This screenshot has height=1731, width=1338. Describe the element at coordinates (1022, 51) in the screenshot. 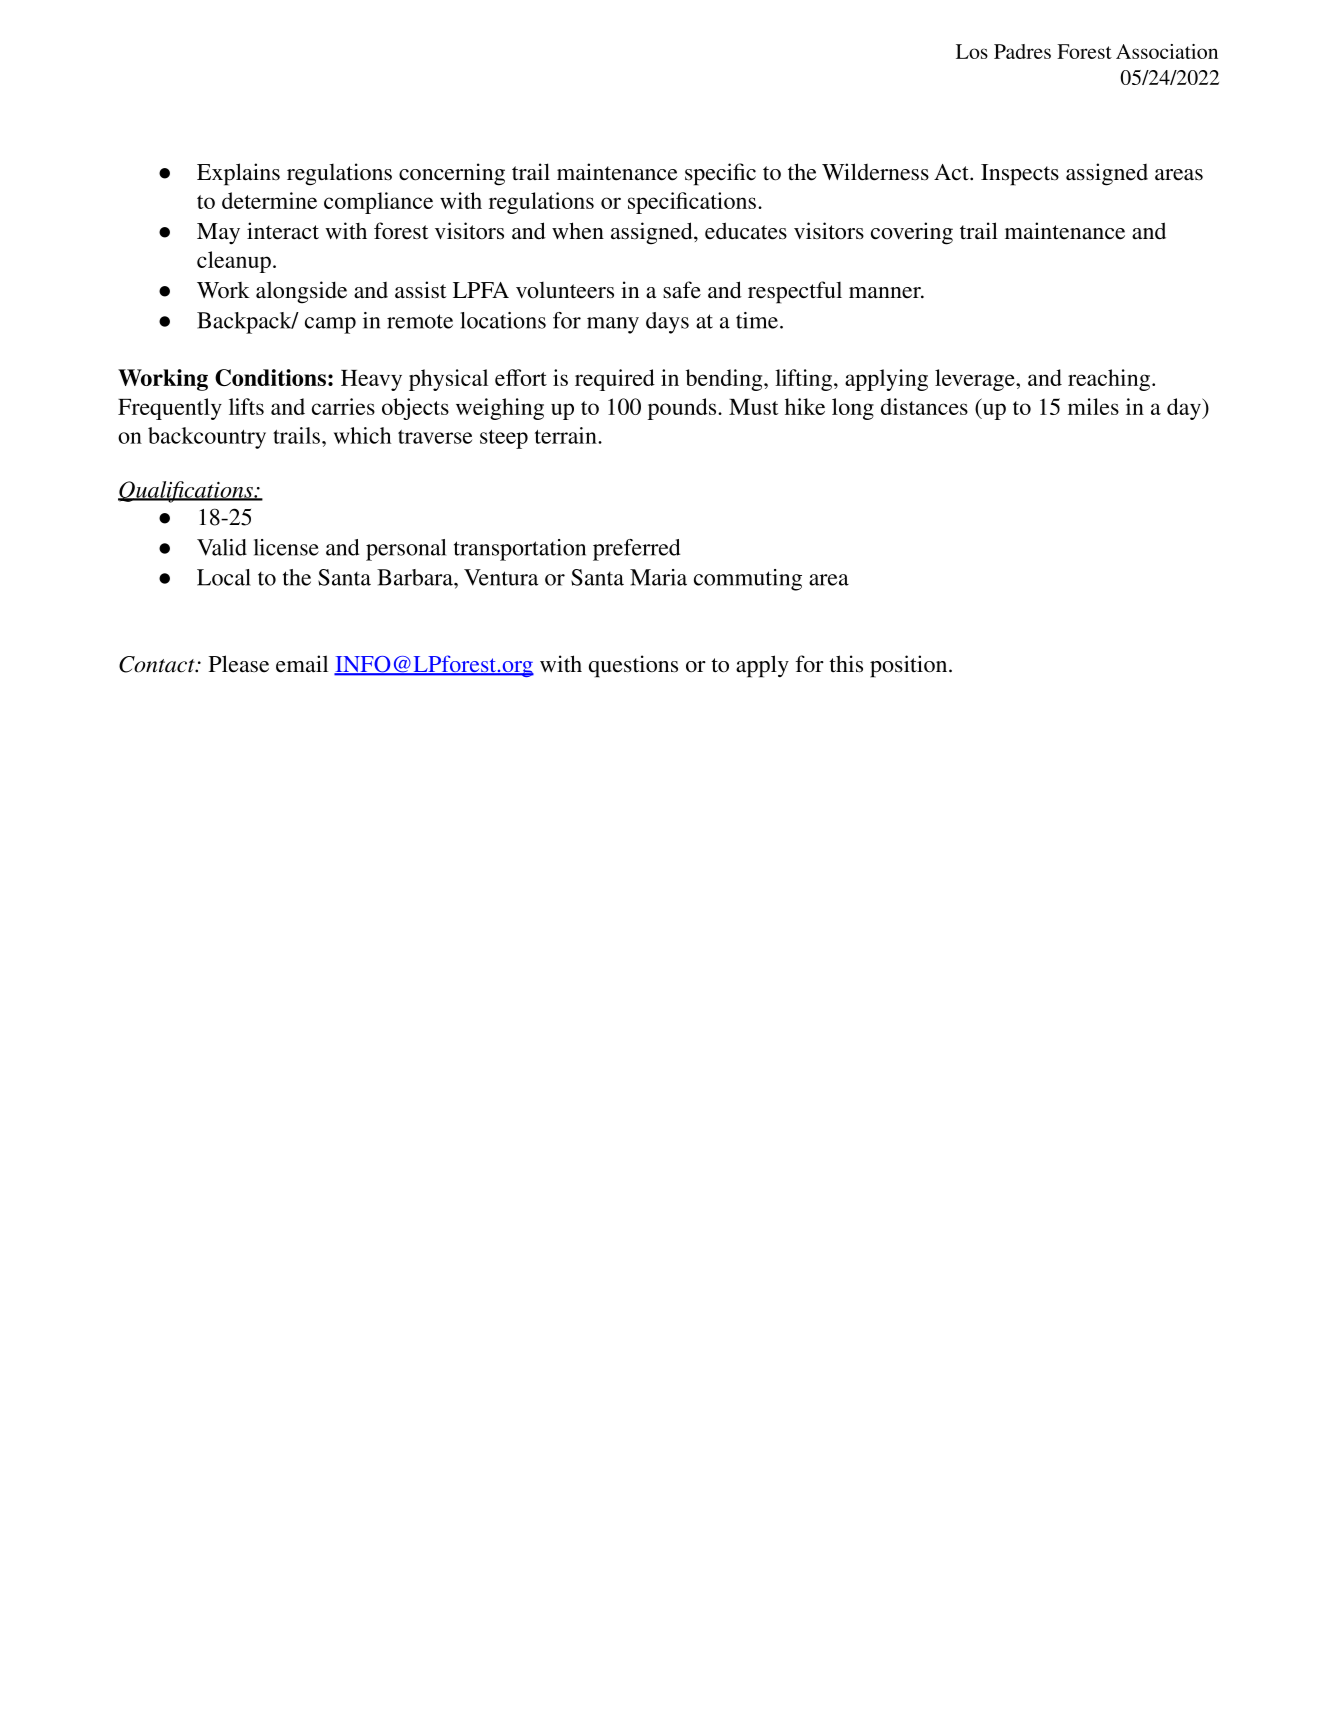

I see `Padres` at that location.
